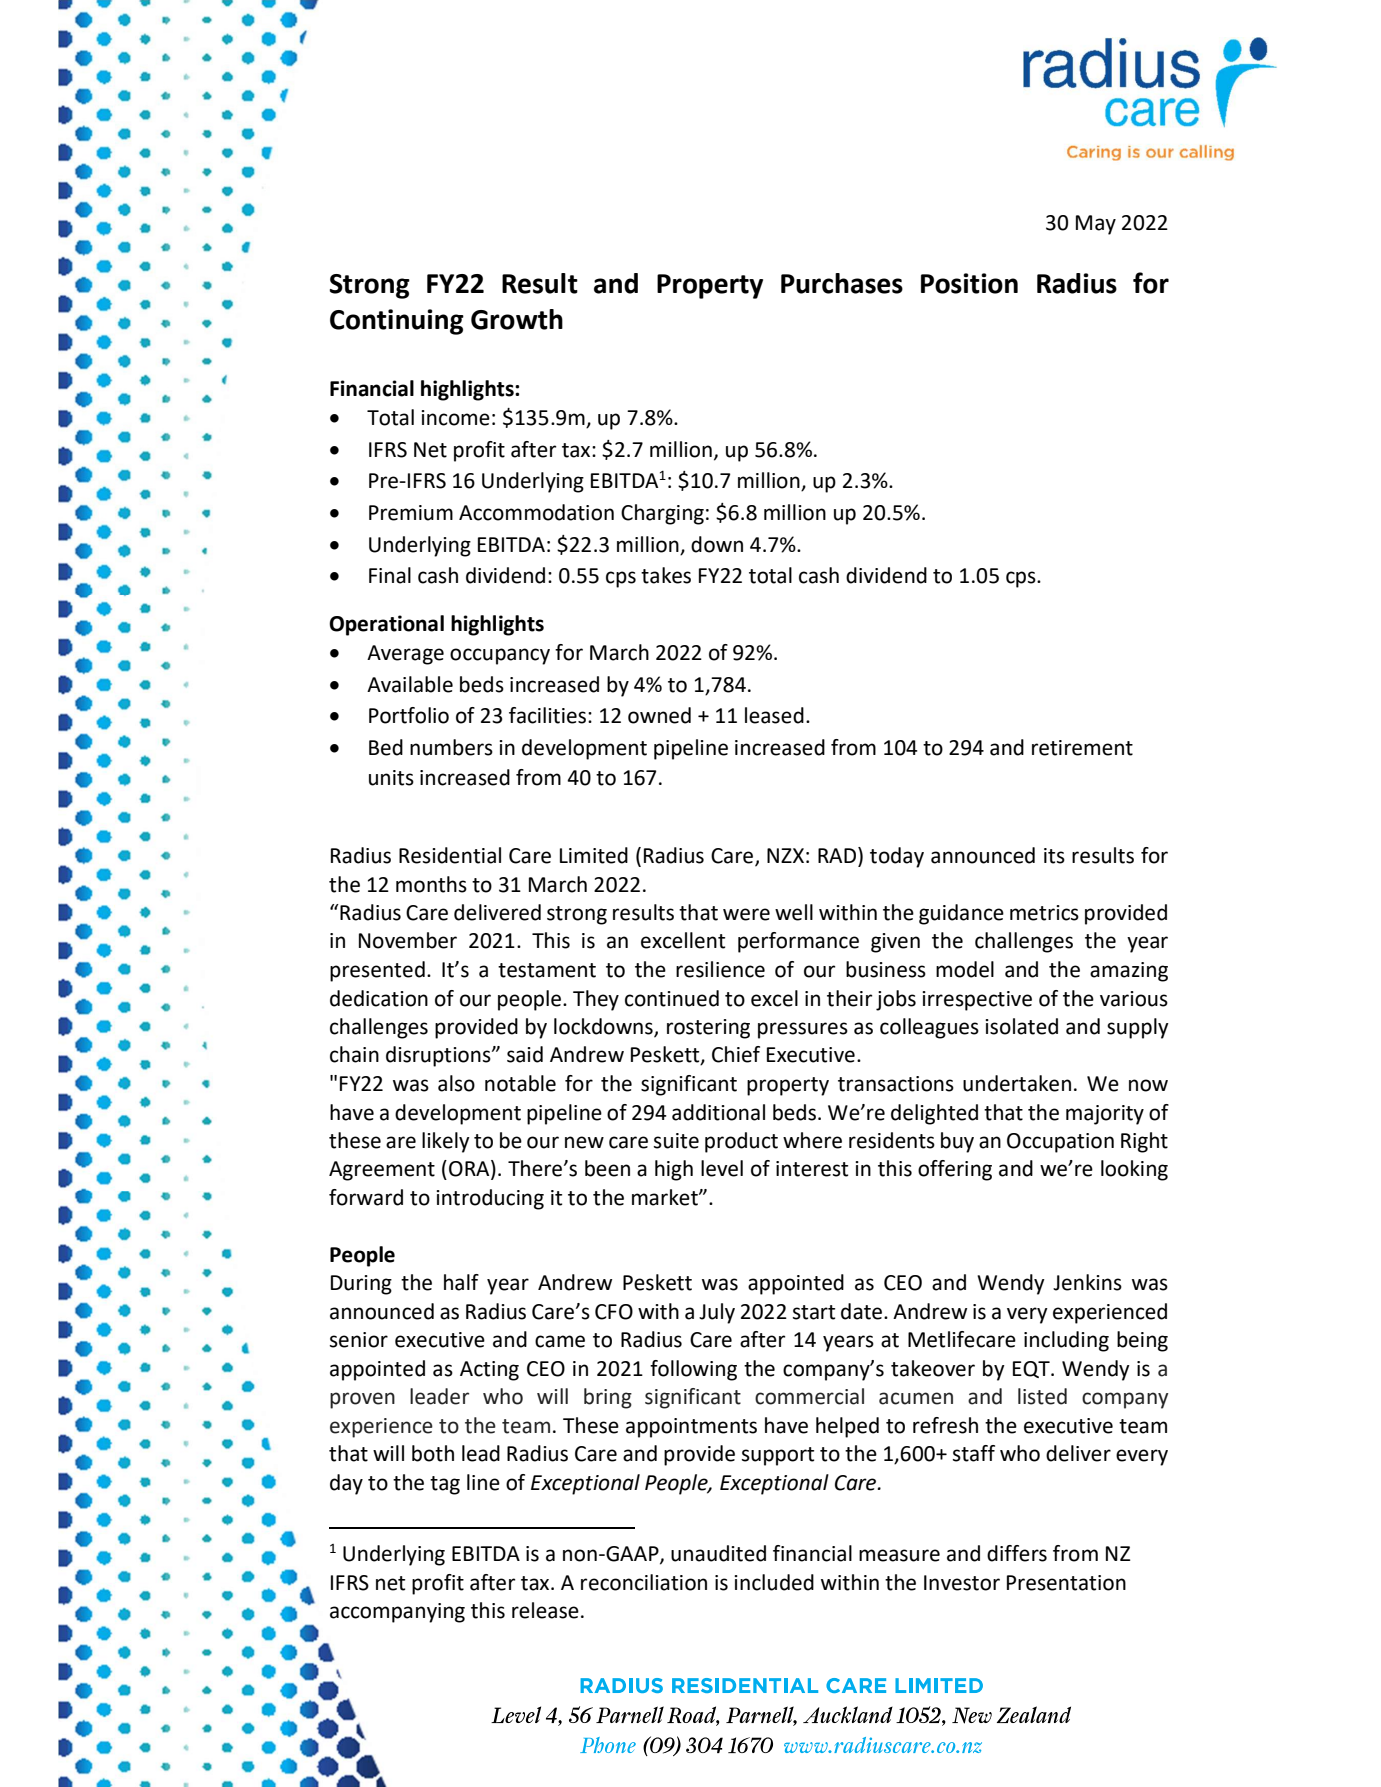 The image size is (1381, 1787). What do you see at coordinates (717, 1313) in the screenshot?
I see `July` at bounding box center [717, 1313].
